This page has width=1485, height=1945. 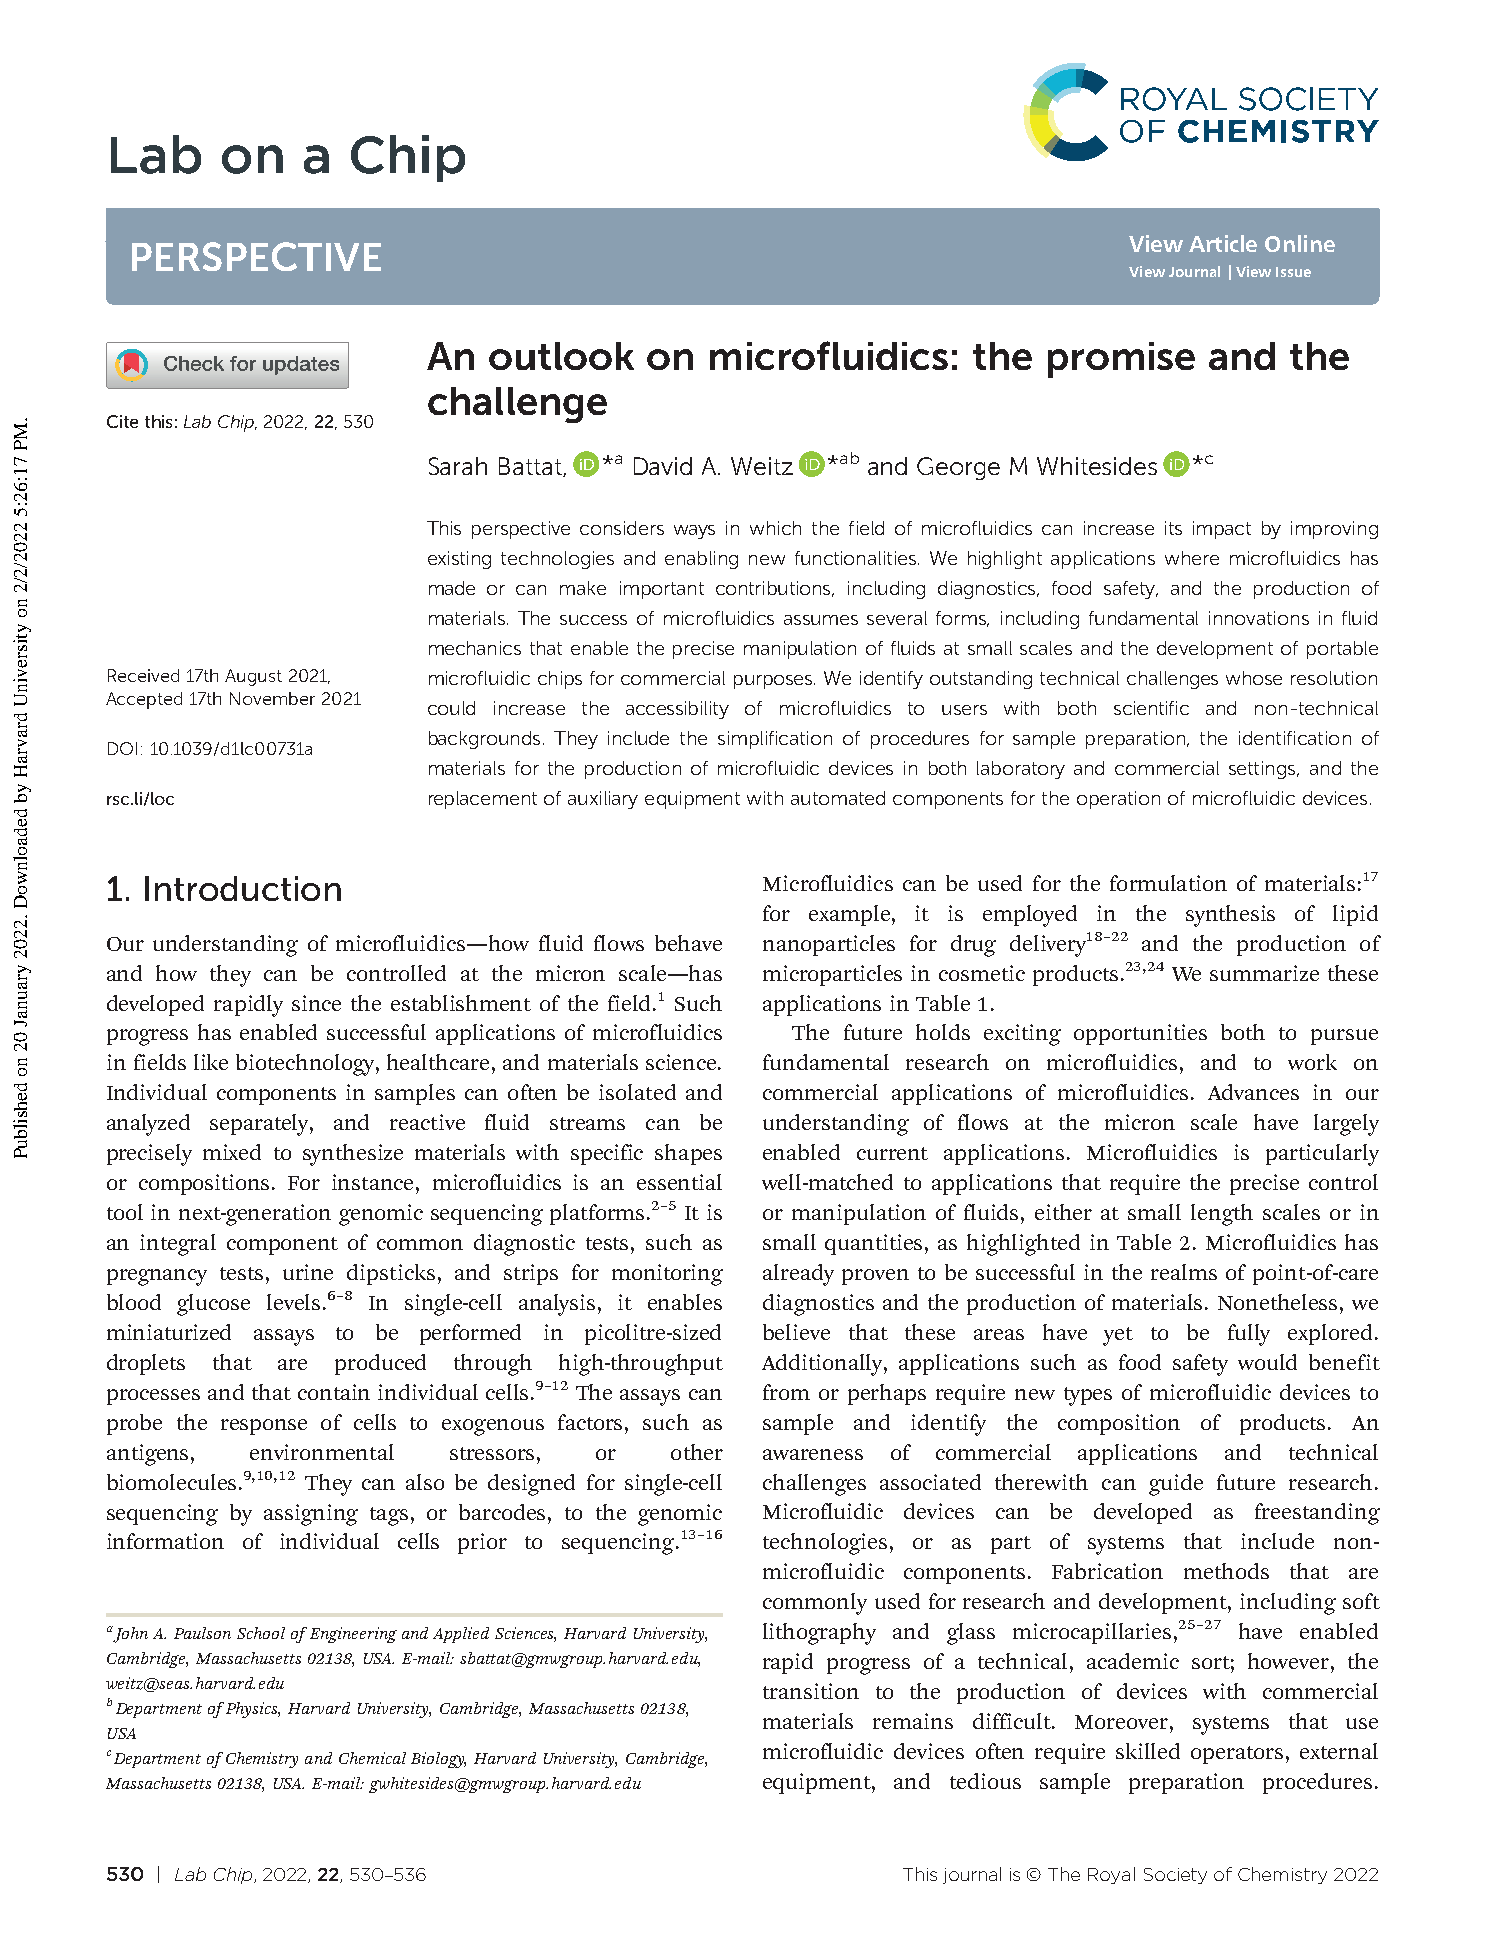 What do you see at coordinates (253, 677) in the page?
I see `August` at bounding box center [253, 677].
